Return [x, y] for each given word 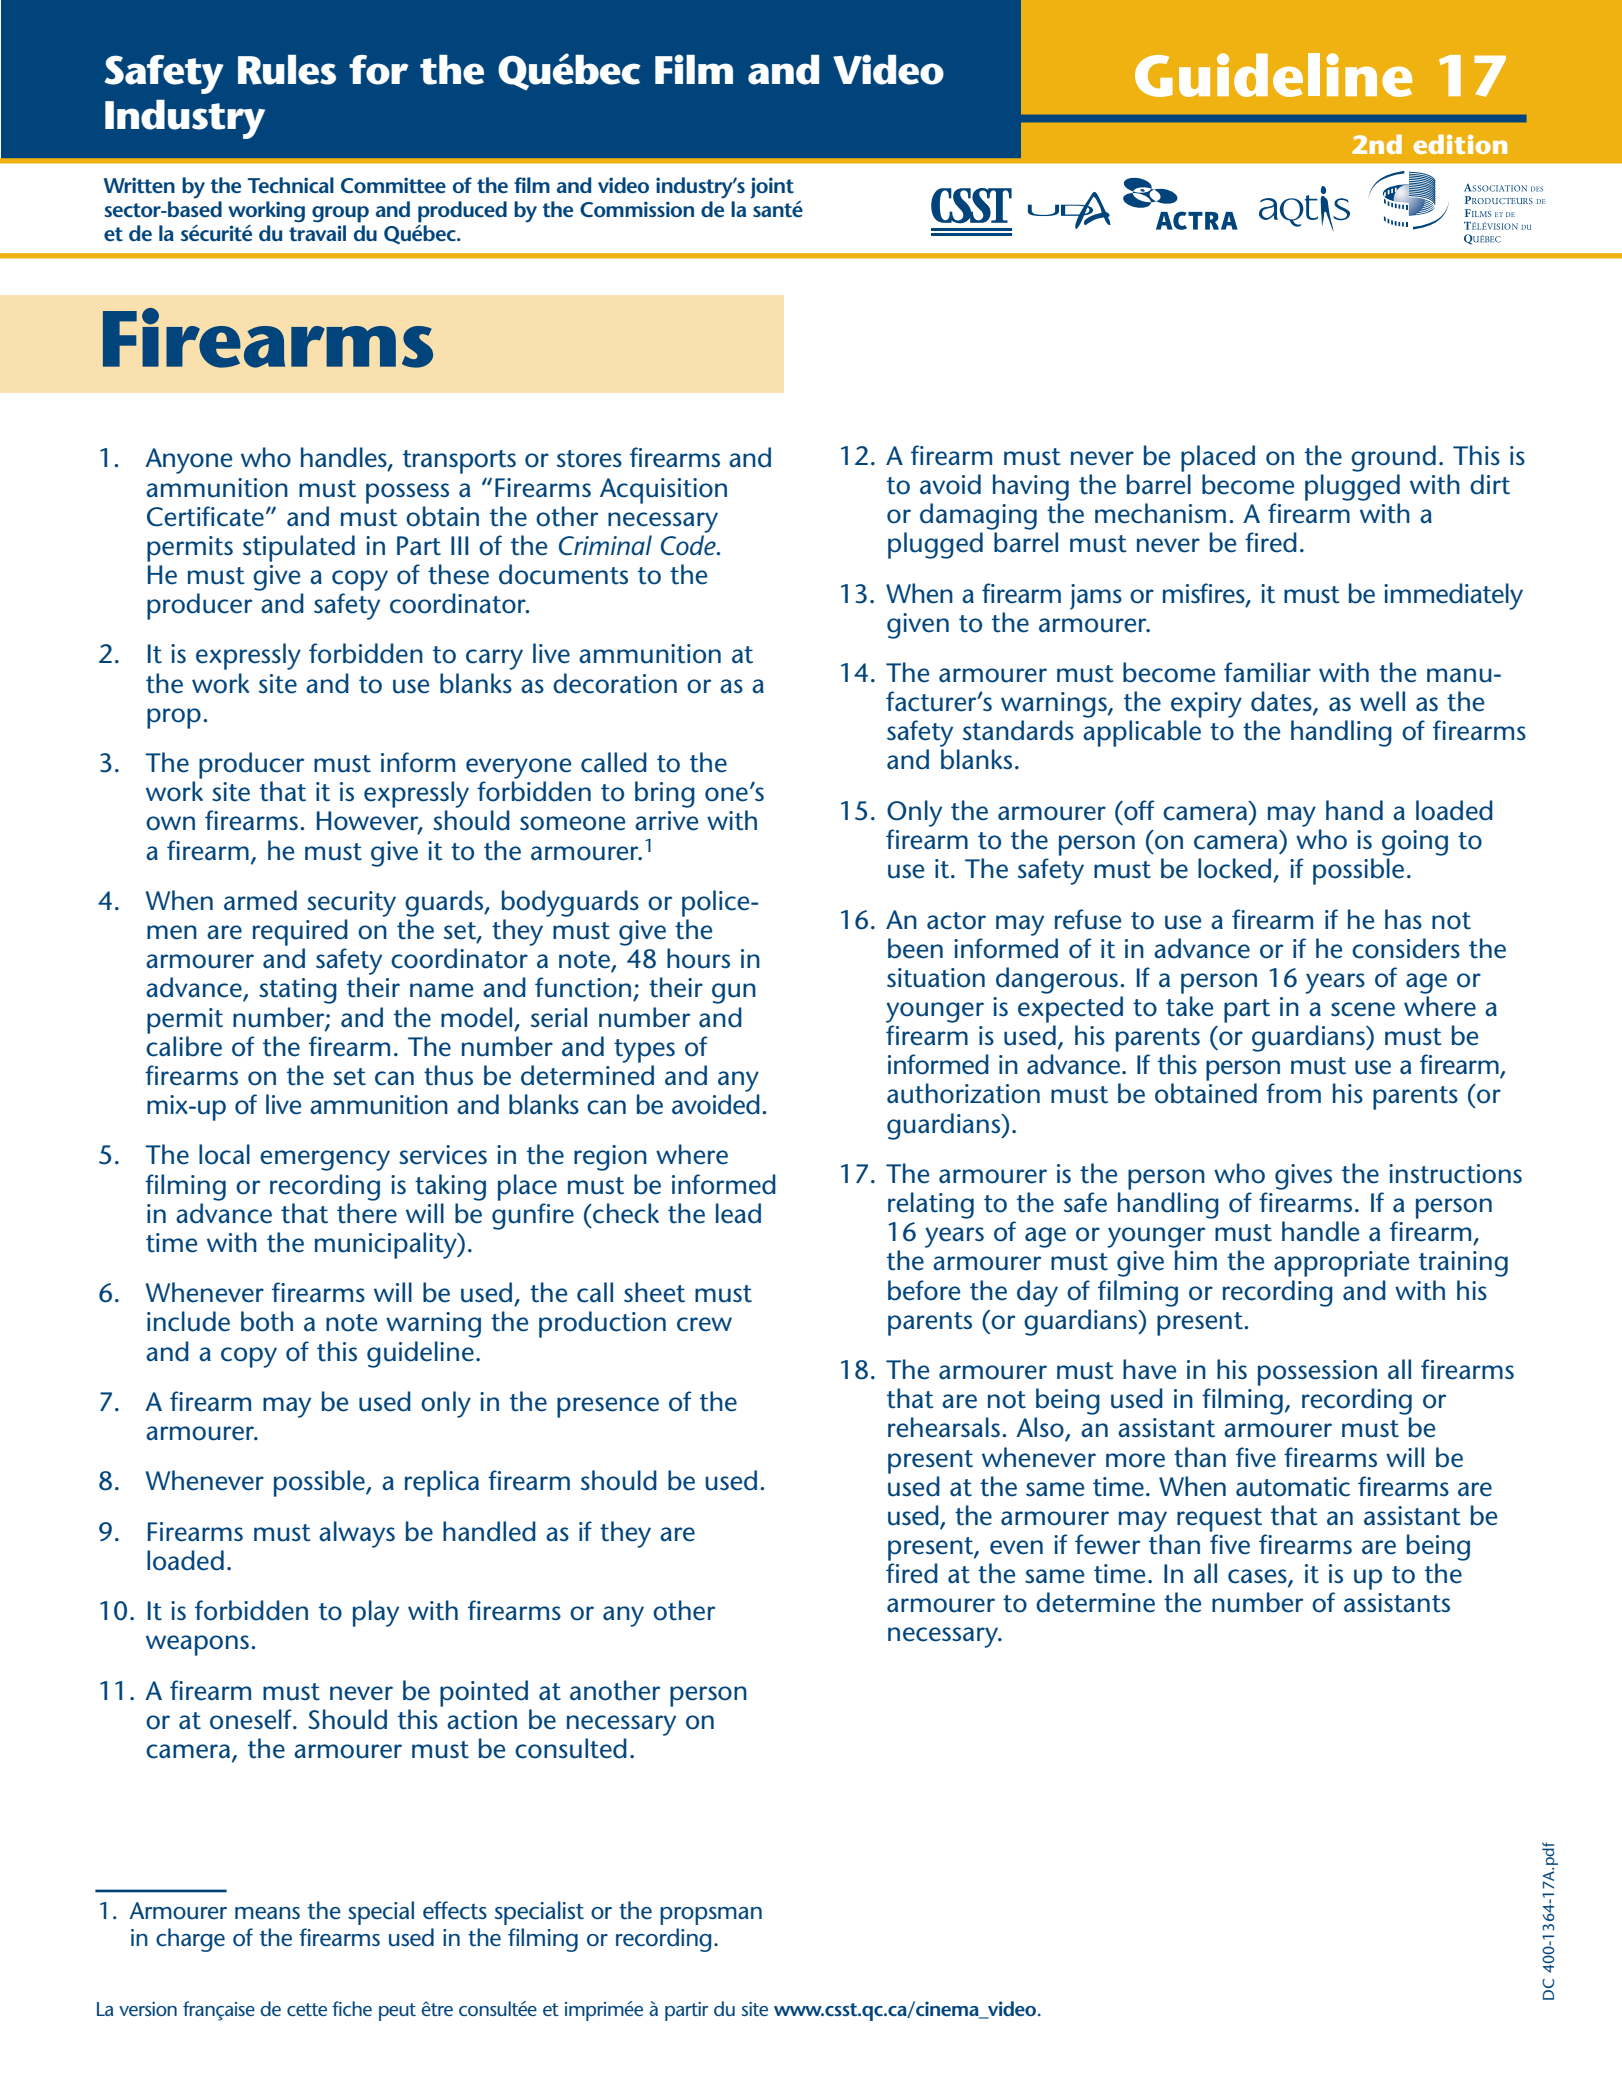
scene [1363, 1009]
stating [298, 991]
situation [936, 978]
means [267, 1913]
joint [772, 188]
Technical [291, 185]
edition [1460, 144]
